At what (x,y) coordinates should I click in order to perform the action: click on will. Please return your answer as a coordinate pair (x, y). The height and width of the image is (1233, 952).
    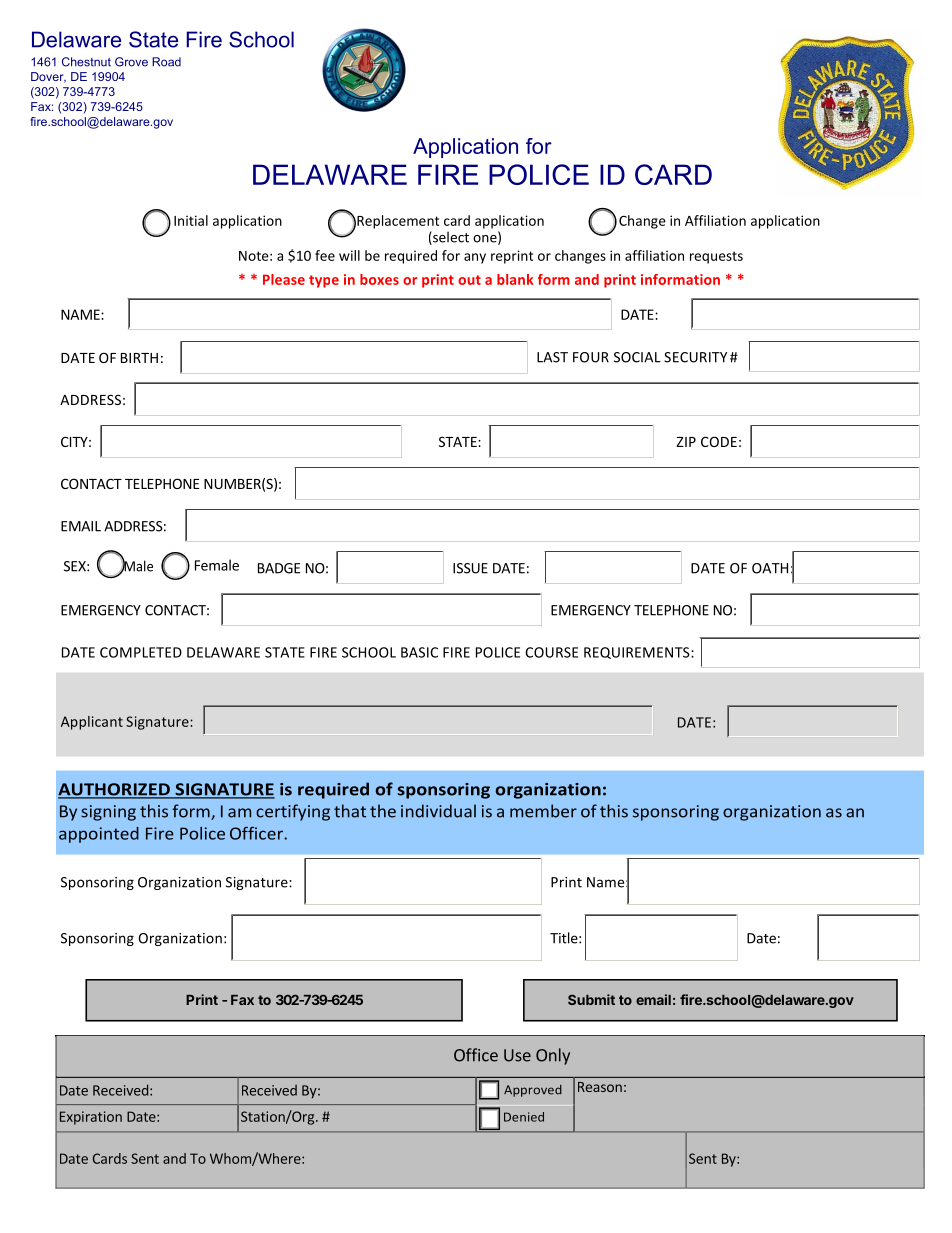
    Looking at the image, I should click on (349, 255).
